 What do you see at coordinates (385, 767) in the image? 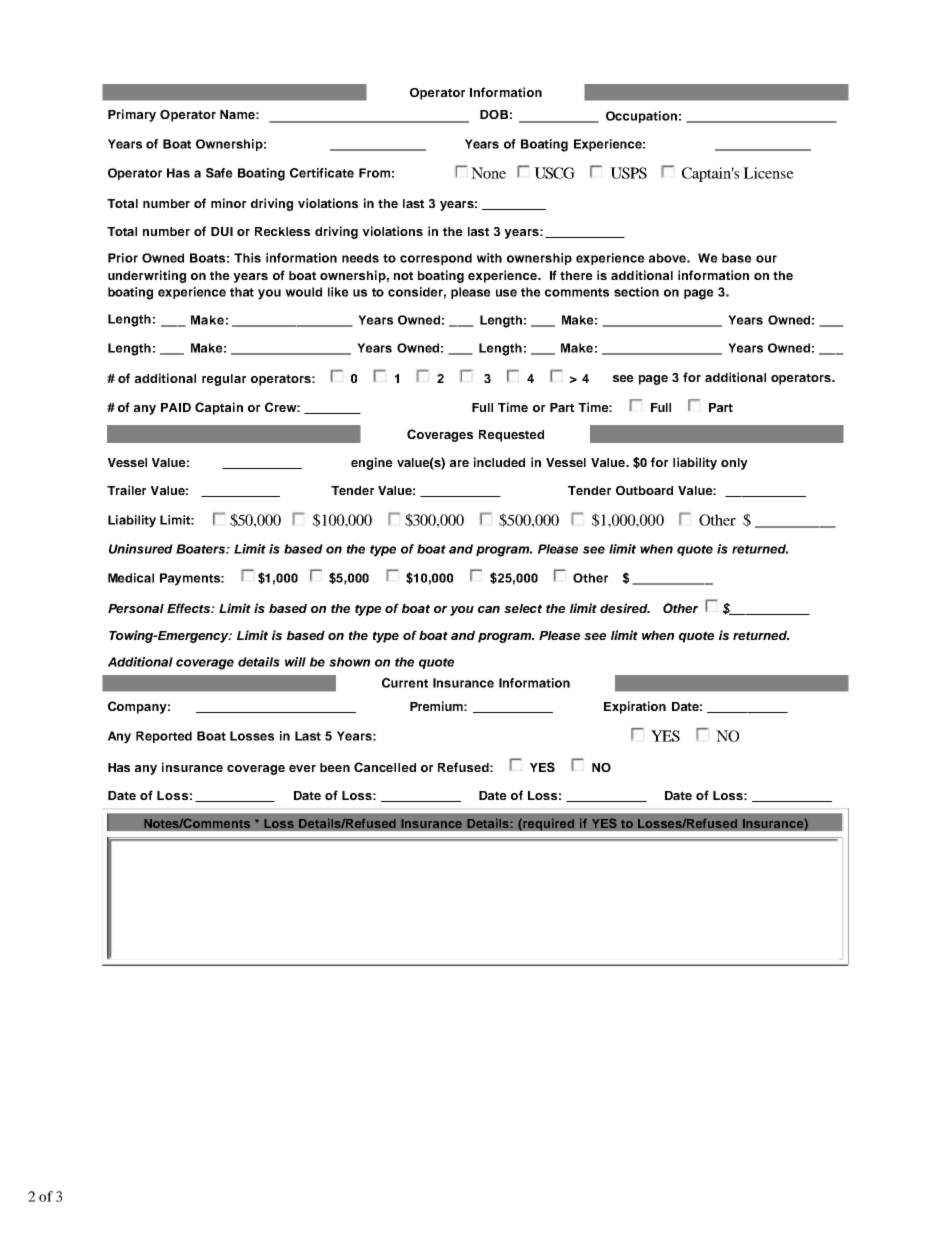
I see `Cancelled` at bounding box center [385, 767].
